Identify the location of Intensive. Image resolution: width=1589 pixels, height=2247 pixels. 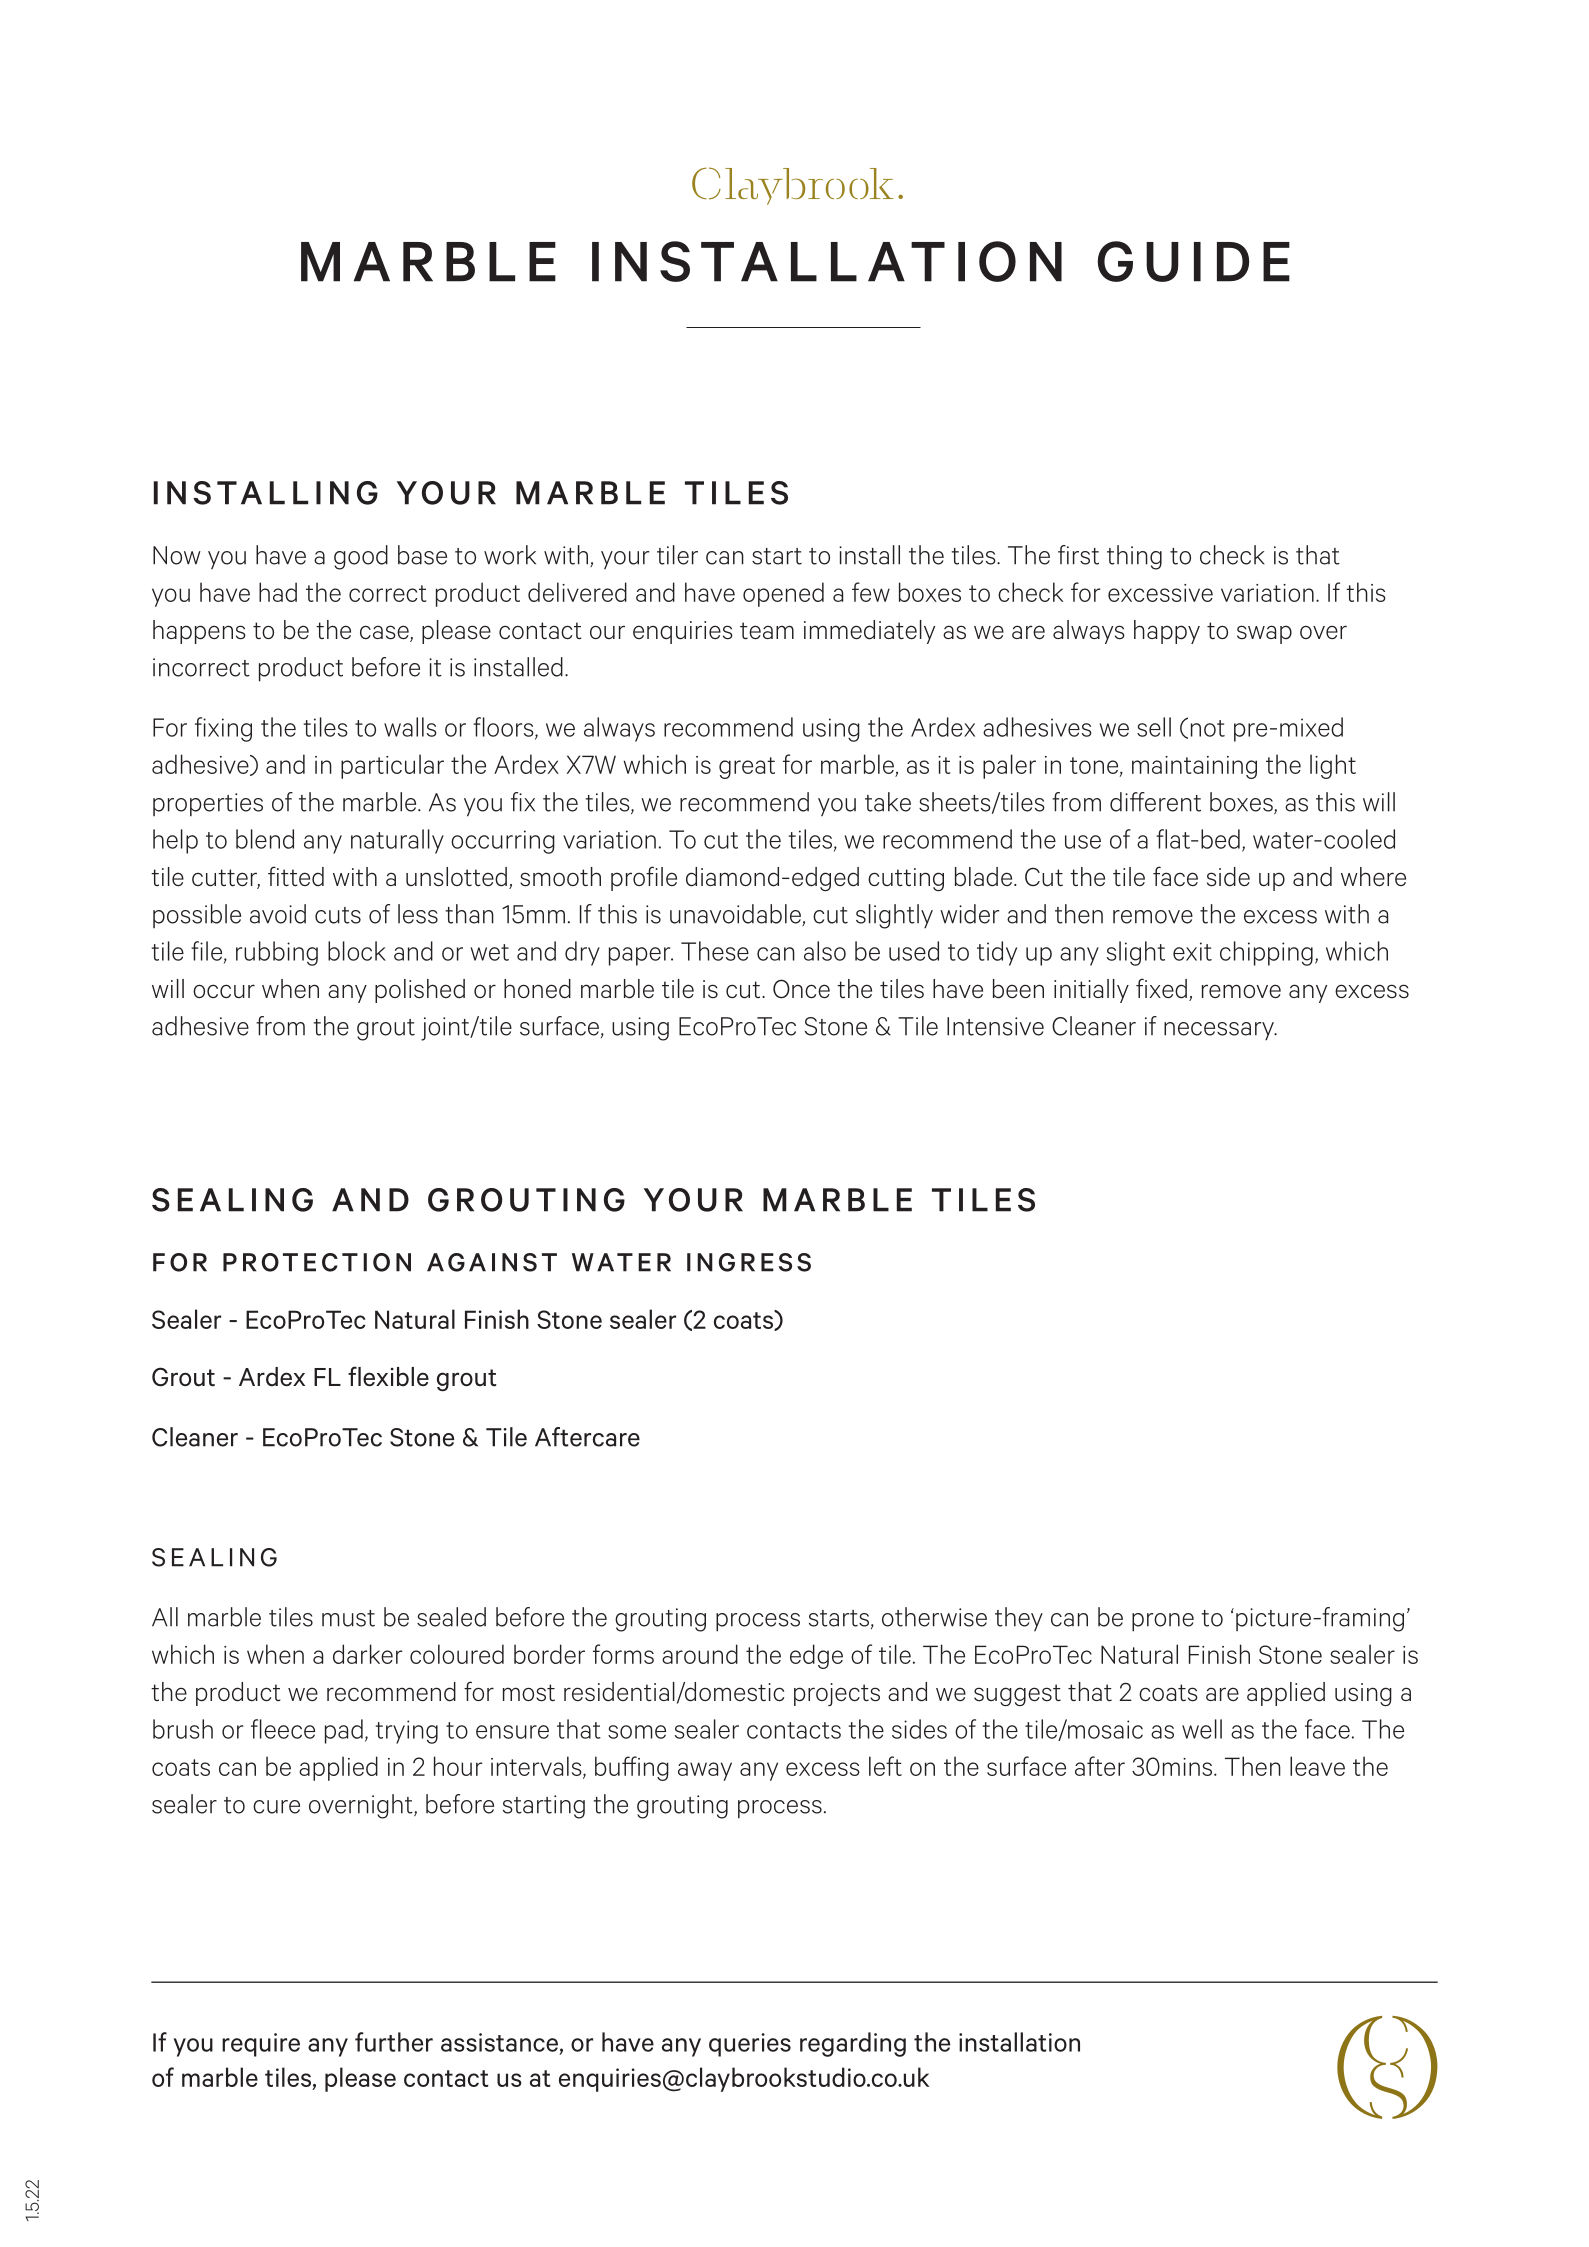
(995, 1026).
